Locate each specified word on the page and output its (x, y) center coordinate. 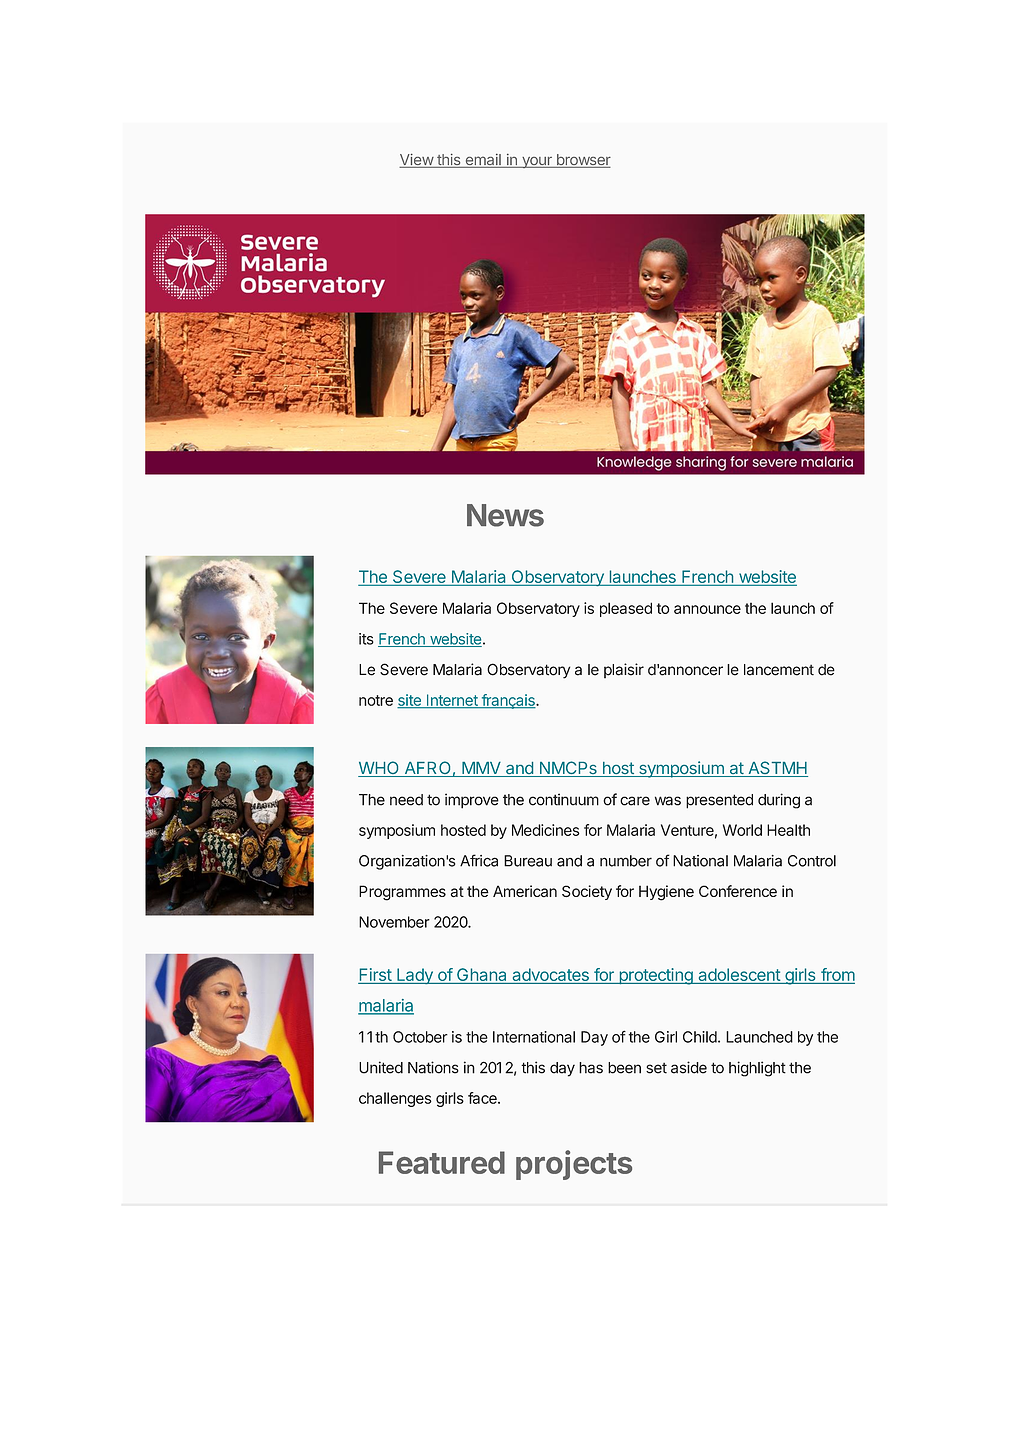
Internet (452, 701)
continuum (564, 799)
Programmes (402, 893)
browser (582, 161)
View (417, 161)
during (779, 801)
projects (574, 1165)
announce (707, 609)
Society (587, 892)
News (505, 515)
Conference (738, 891)
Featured (442, 1162)
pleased (626, 609)
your (537, 162)
